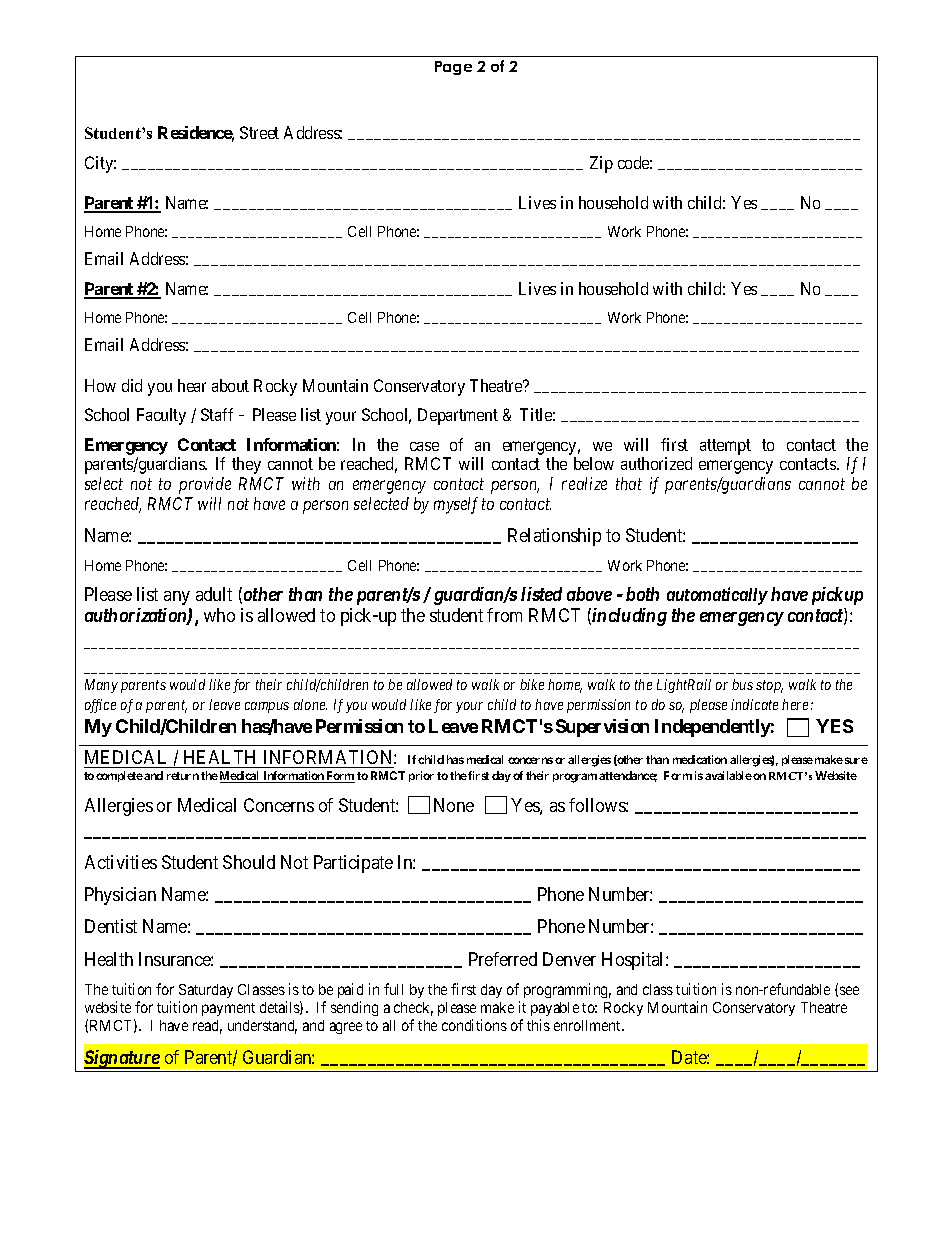 The image size is (952, 1233). Describe the element at coordinates (214, 594) in the image. I see `adult` at that location.
